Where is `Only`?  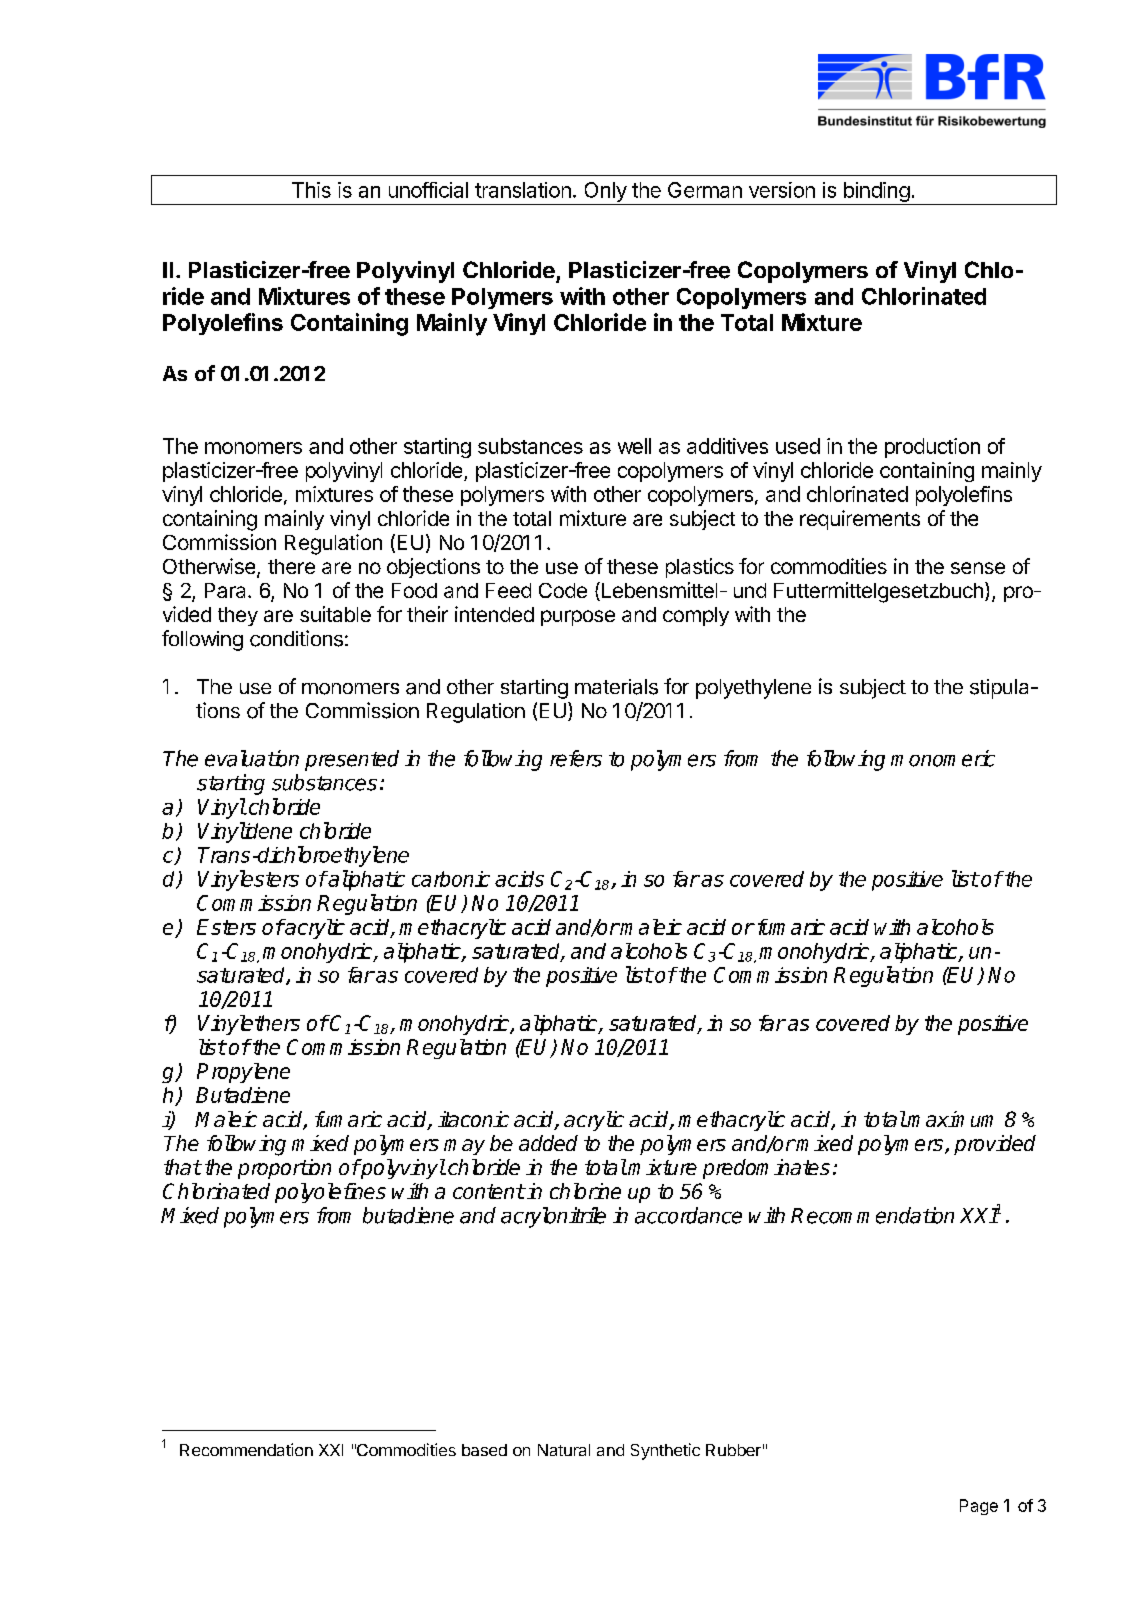 Only is located at coordinates (606, 192).
